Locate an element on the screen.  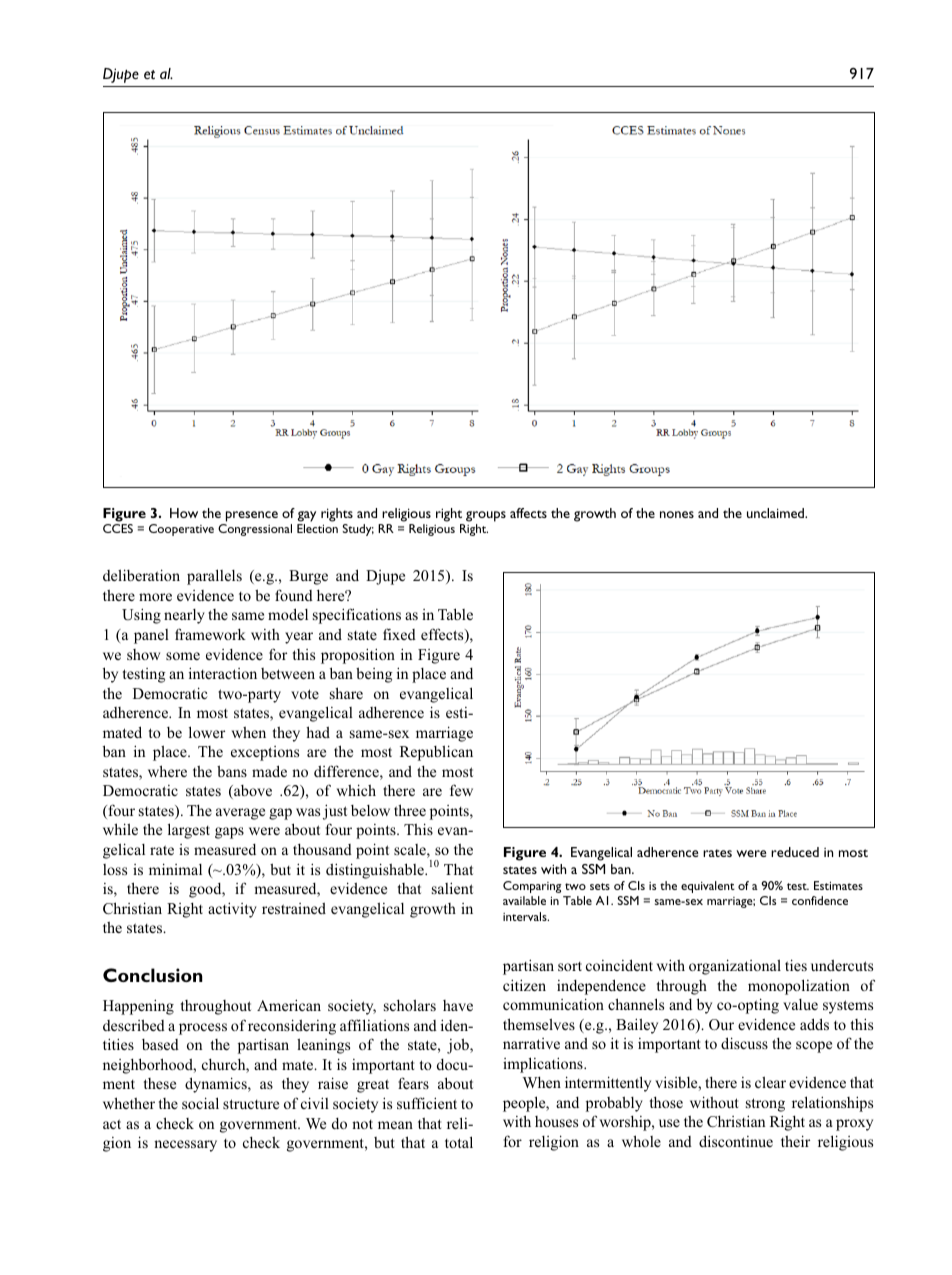
unclaimed is located at coordinates (777, 513).
